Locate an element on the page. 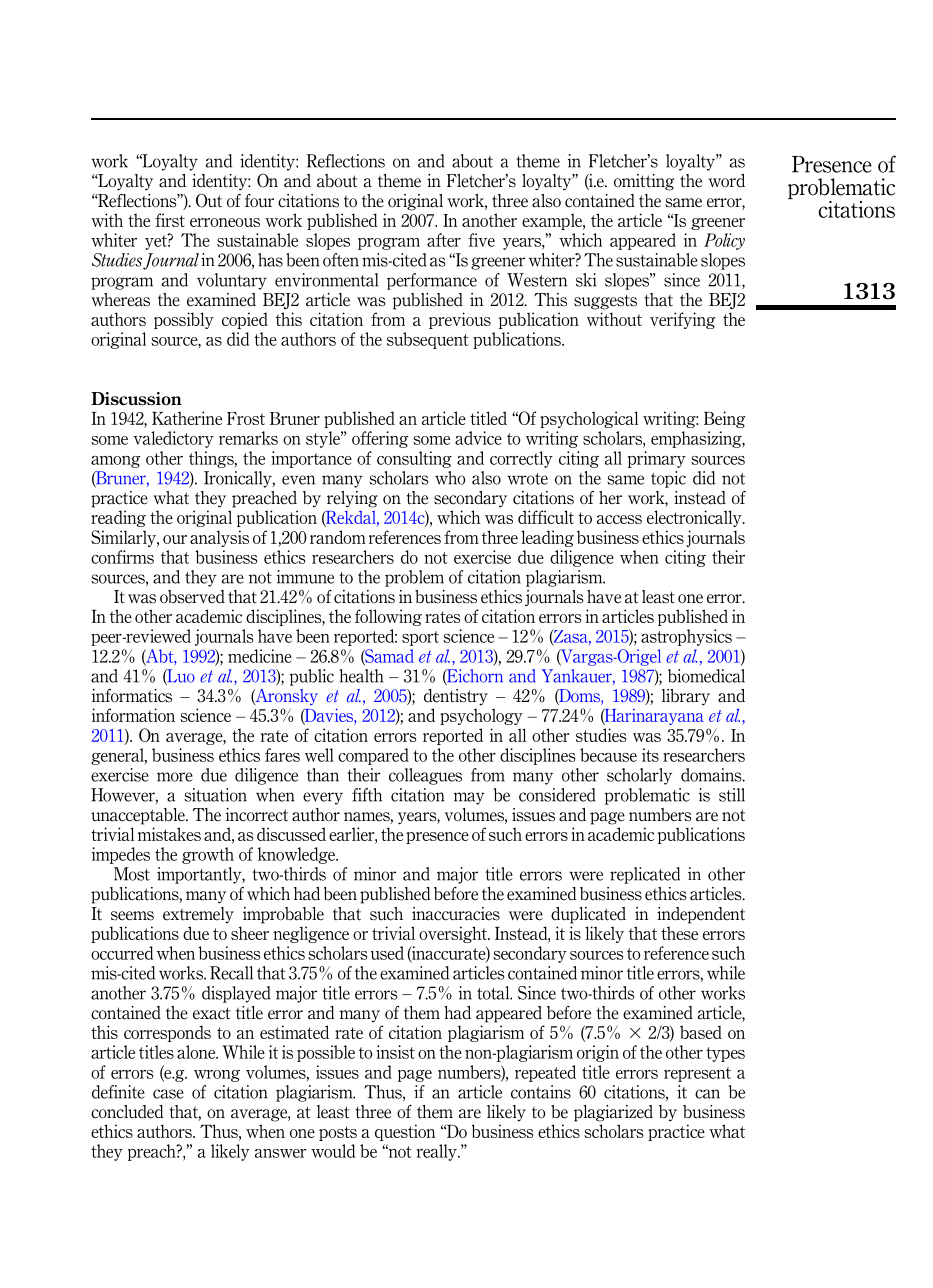 The width and height of the image is (933, 1288). question is located at coordinates (405, 1132).
